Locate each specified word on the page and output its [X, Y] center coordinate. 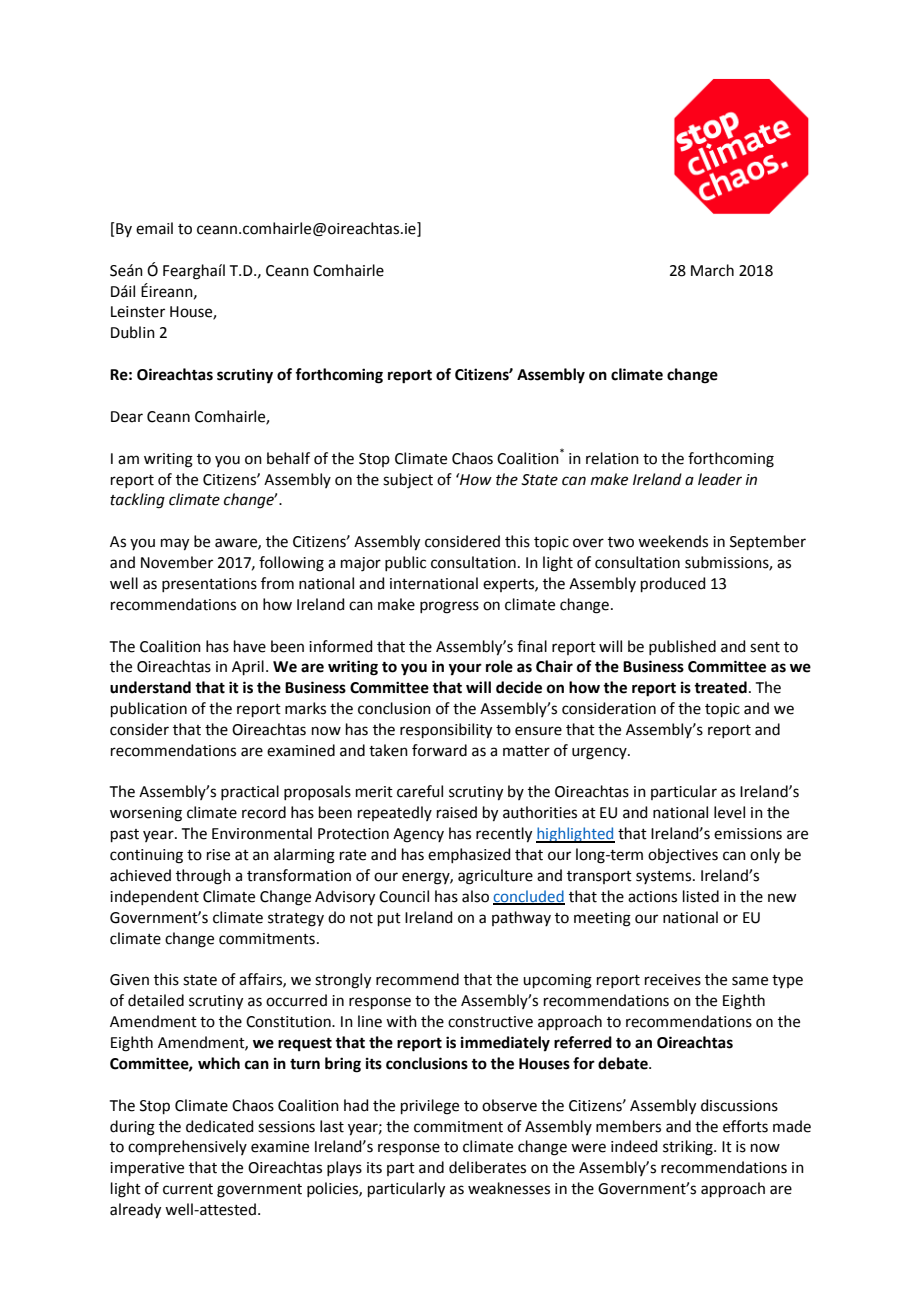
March [712, 270]
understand [150, 687]
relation [612, 458]
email [154, 228]
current [188, 1189]
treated [720, 687]
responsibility [446, 731]
